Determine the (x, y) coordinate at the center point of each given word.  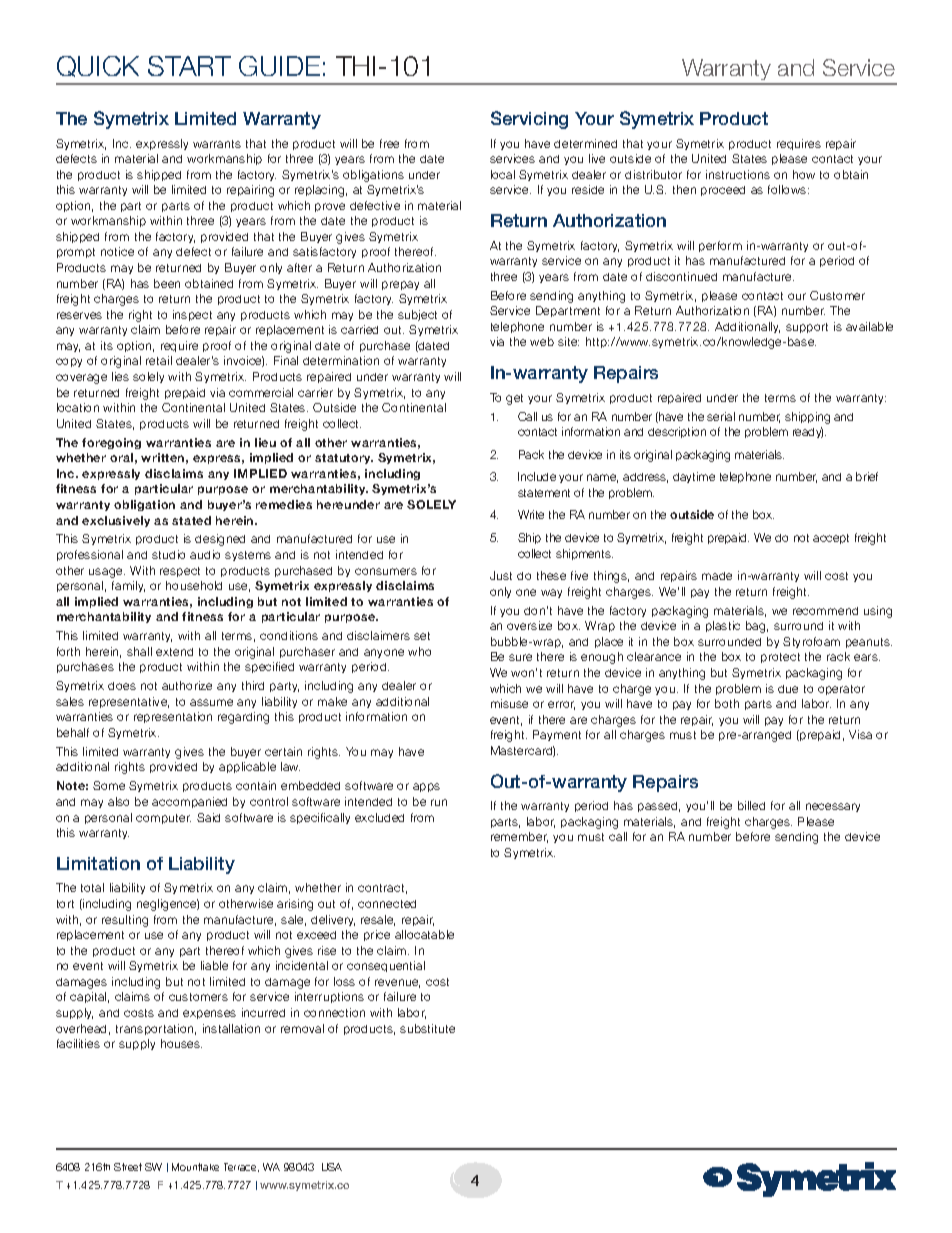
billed (751, 805)
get (514, 399)
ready (808, 432)
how (804, 174)
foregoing (111, 443)
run (439, 802)
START (189, 66)
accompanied (189, 802)
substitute (427, 1028)
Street (128, 1167)
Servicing (529, 120)
